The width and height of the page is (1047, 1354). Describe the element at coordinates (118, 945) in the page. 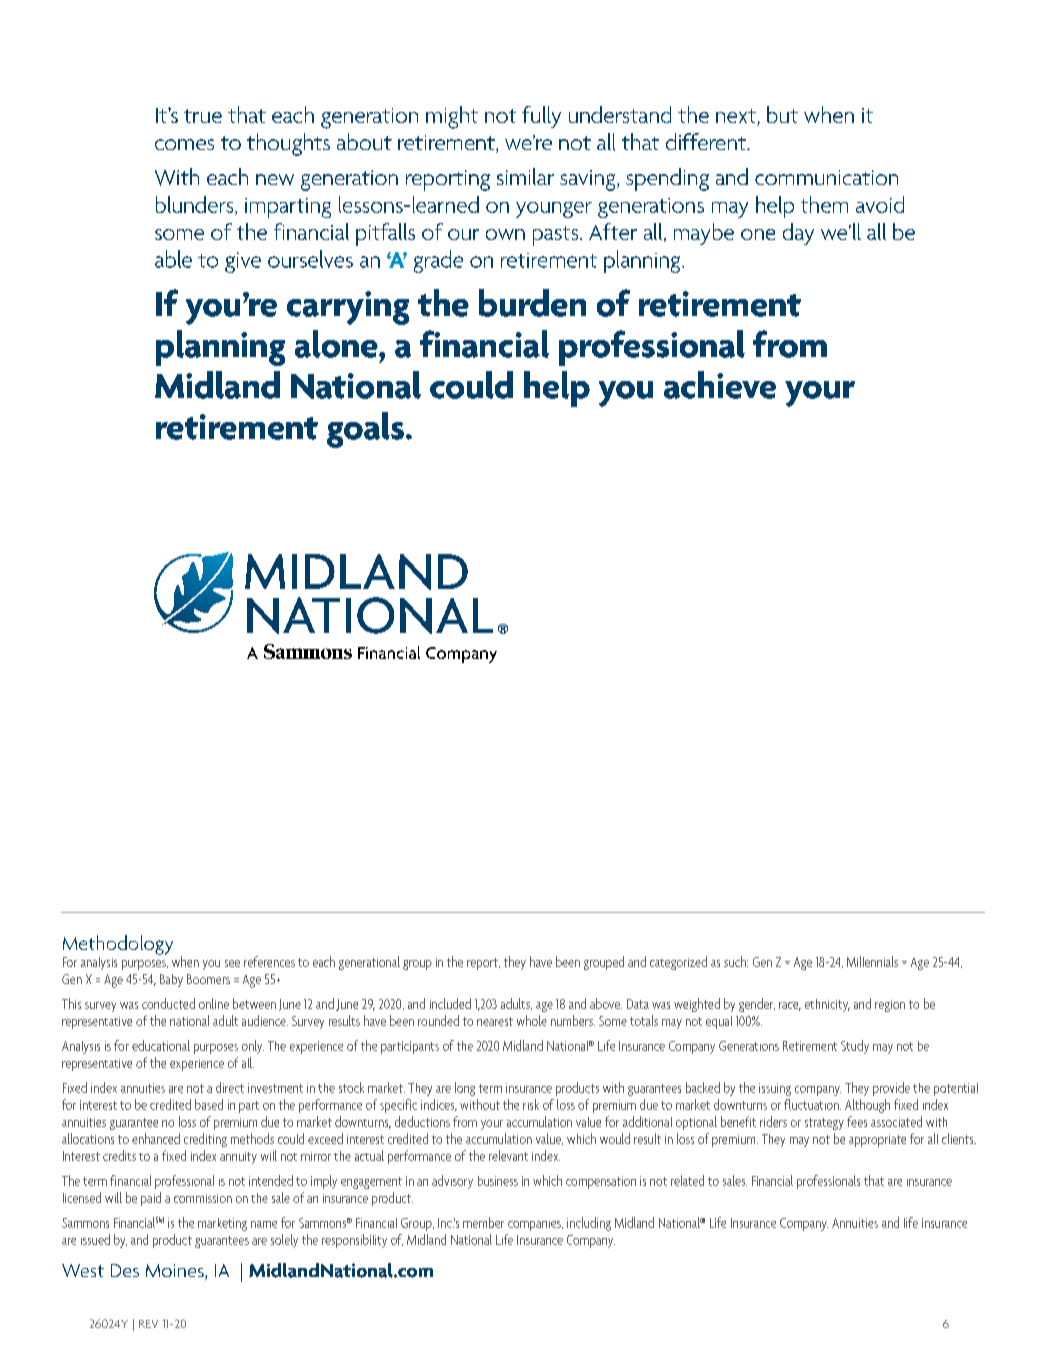

I see `Methodology` at that location.
